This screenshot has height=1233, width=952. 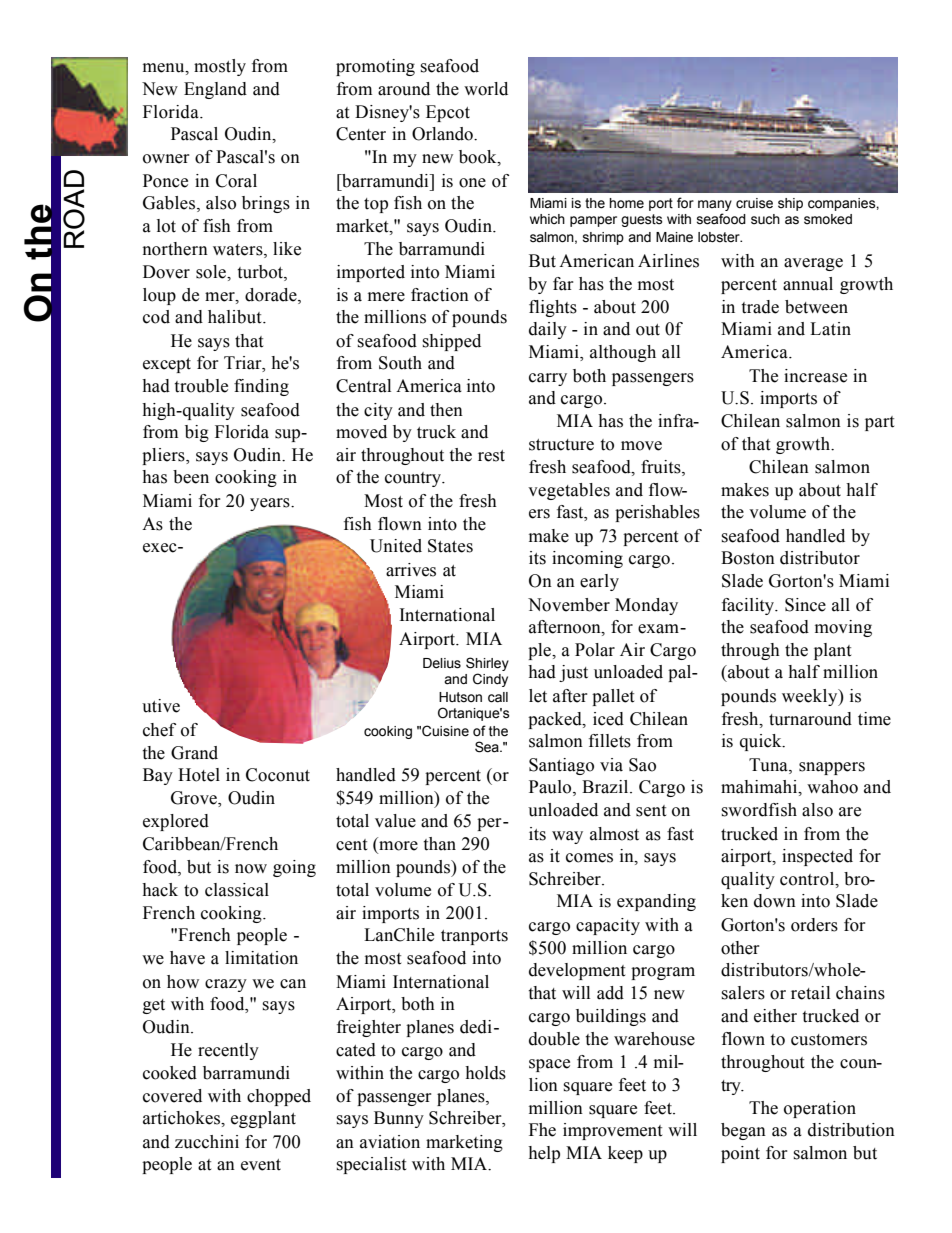 I want to click on England, so click(x=215, y=90).
